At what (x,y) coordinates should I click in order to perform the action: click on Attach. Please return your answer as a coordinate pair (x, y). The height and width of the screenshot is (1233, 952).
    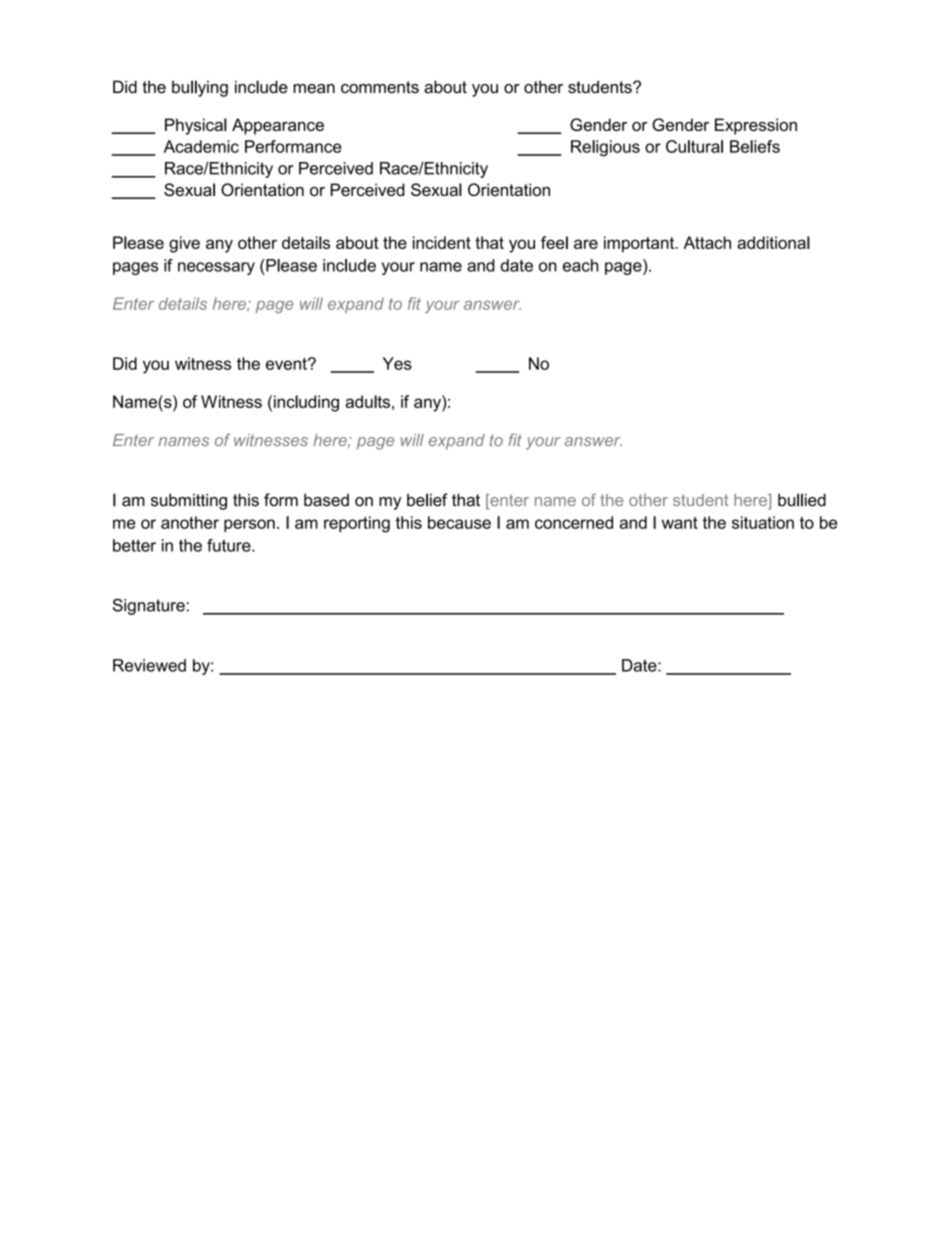
    Looking at the image, I should click on (707, 242).
